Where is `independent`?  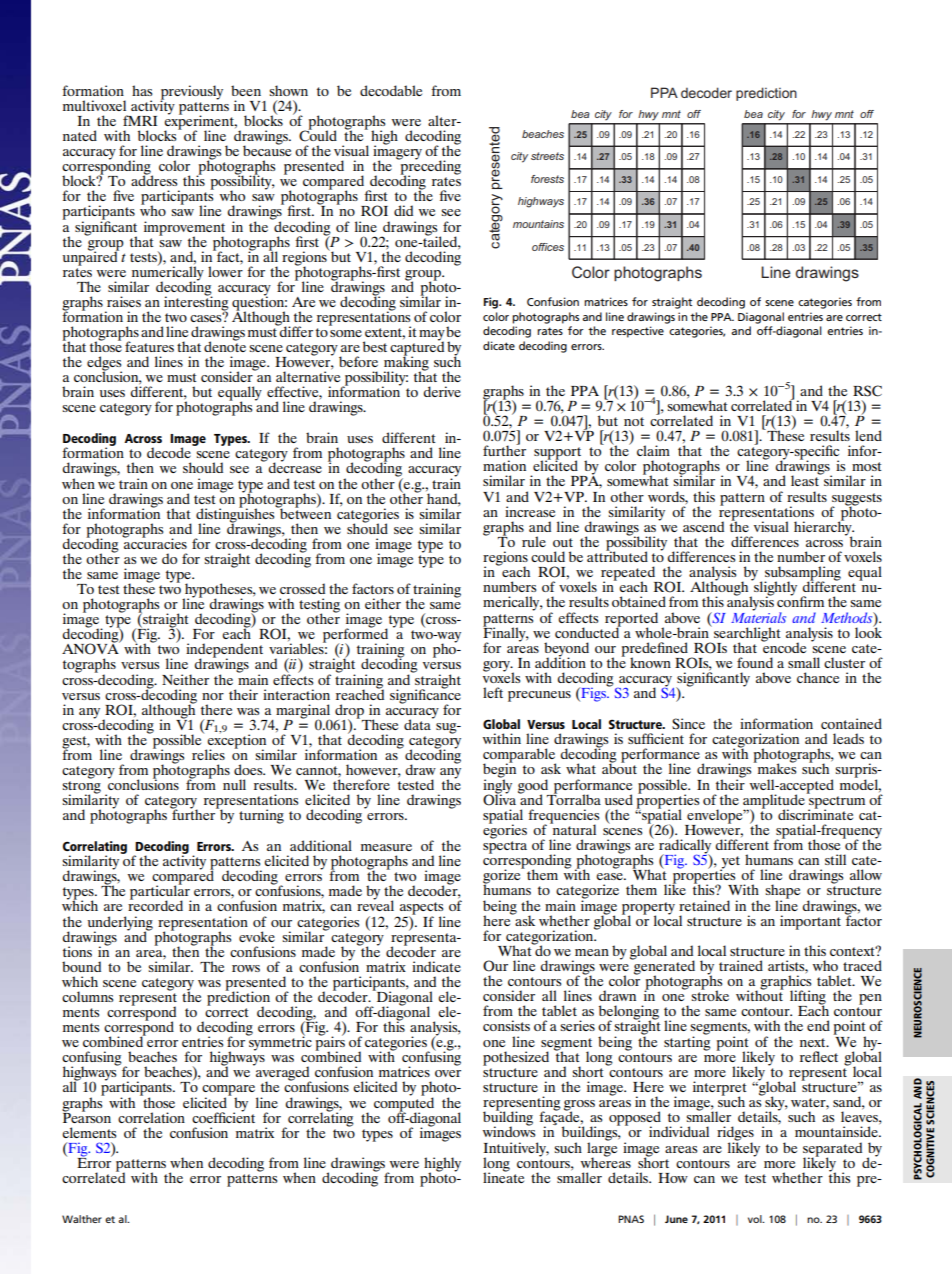 independent is located at coordinates (224, 651).
